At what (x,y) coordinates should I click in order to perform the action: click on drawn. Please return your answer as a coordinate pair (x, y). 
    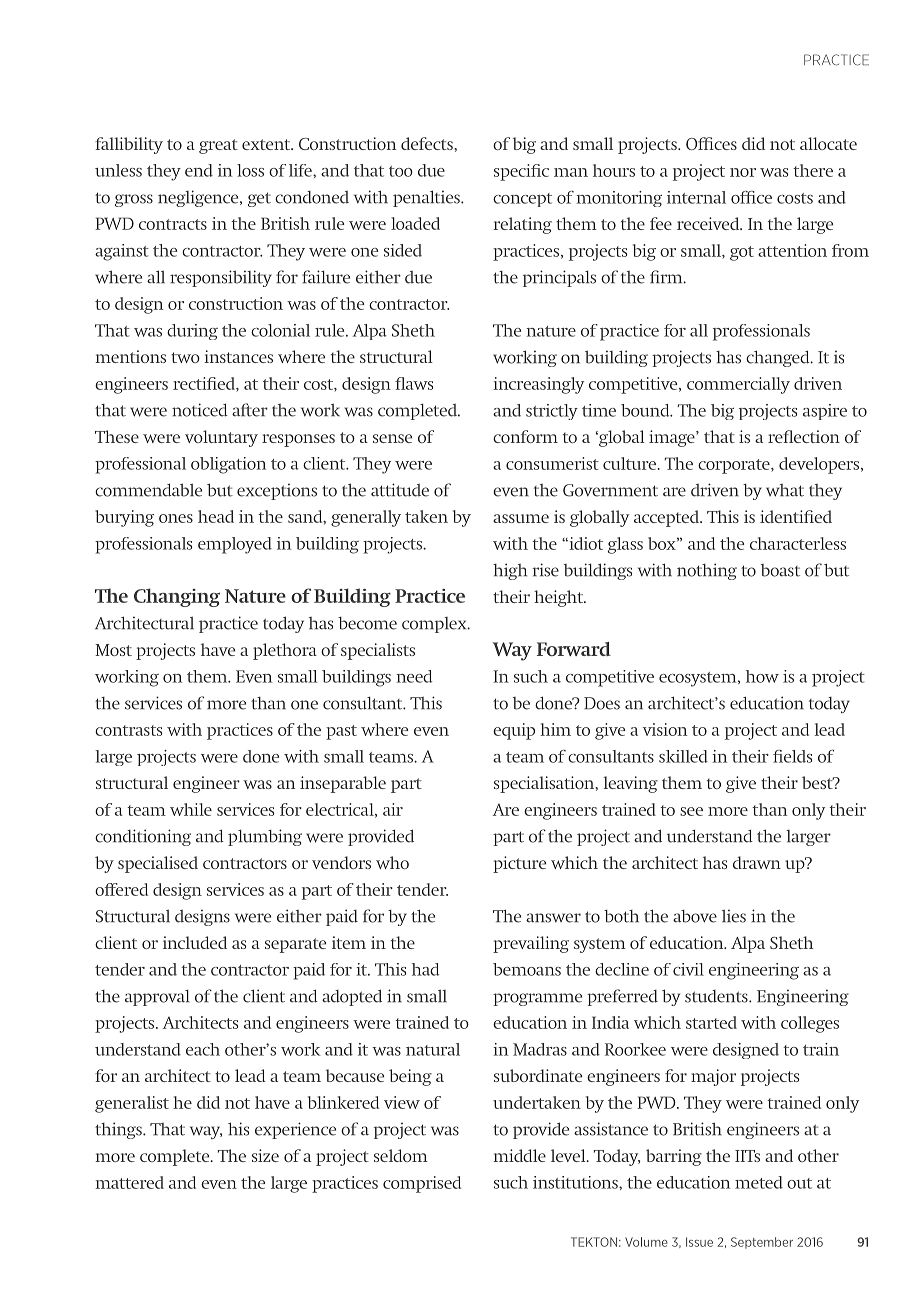
    Looking at the image, I should click on (757, 862).
